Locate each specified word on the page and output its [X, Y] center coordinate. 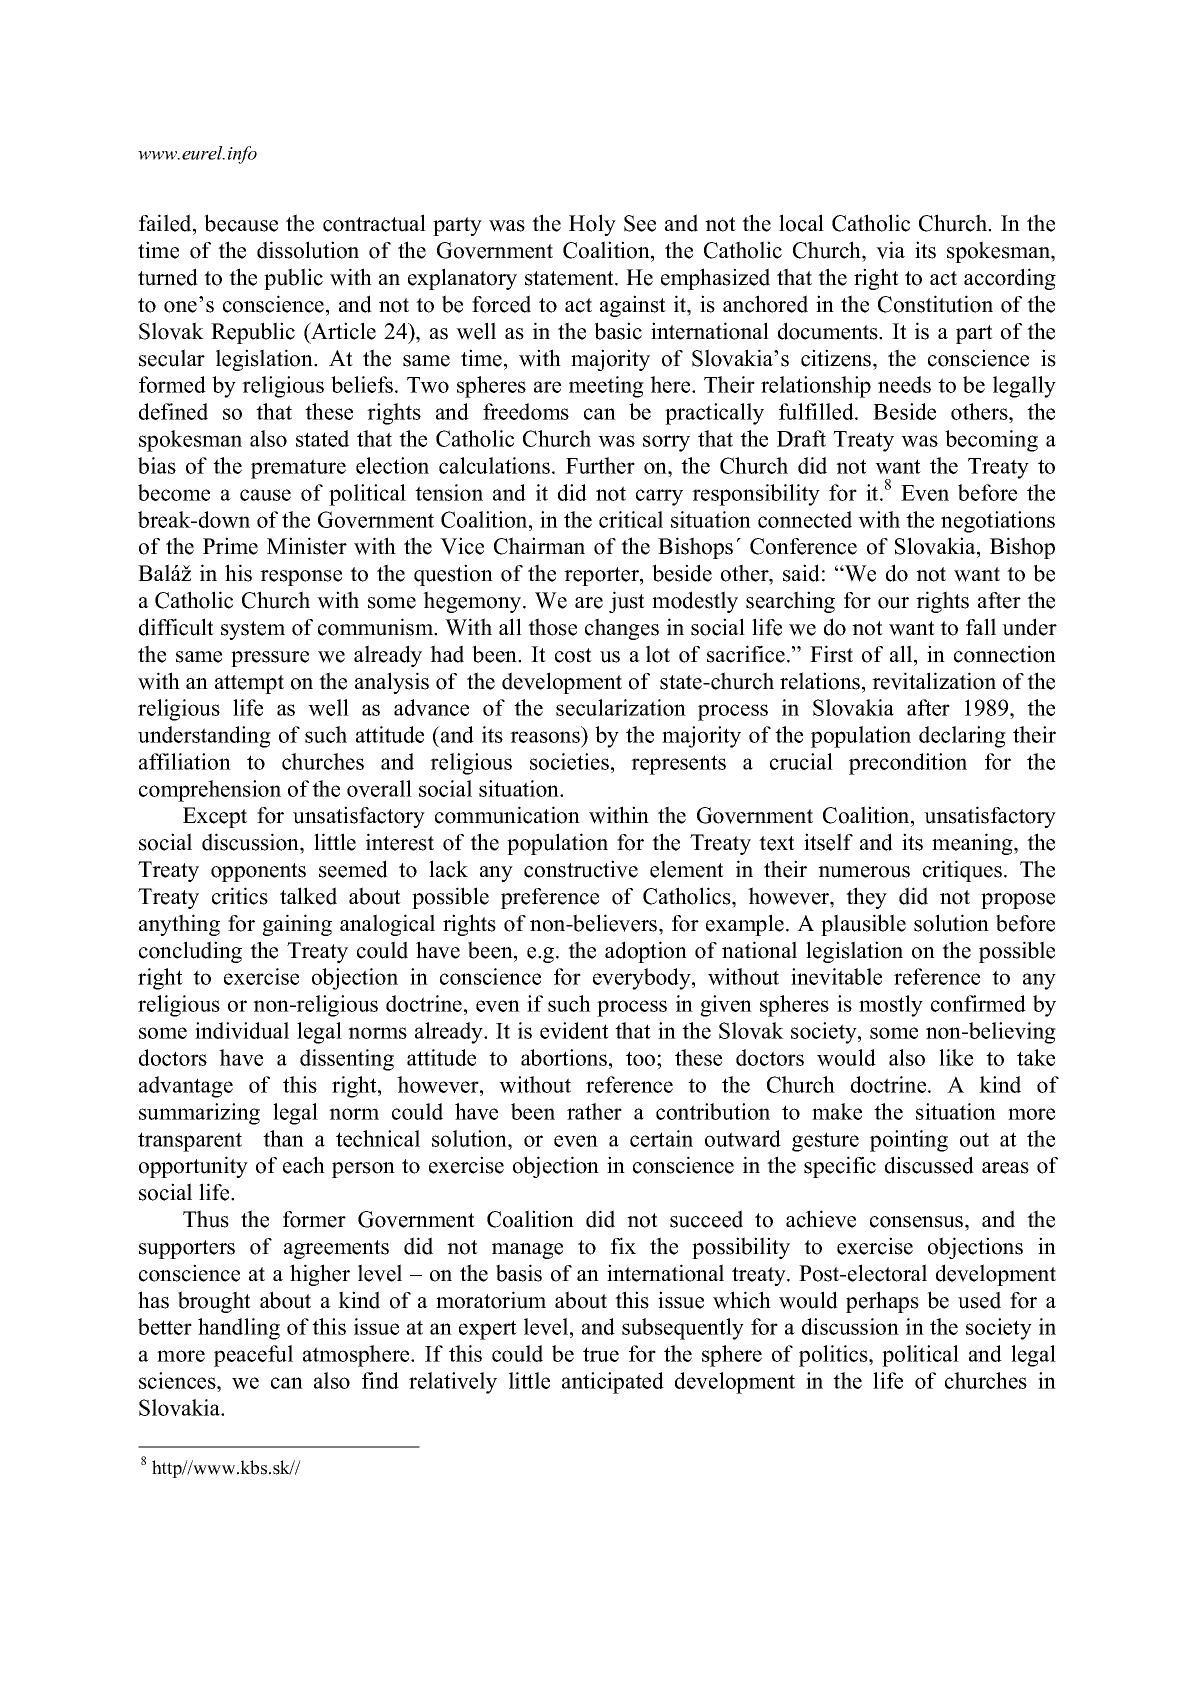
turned [168, 277]
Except [215, 817]
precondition [908, 764]
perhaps [882, 1302]
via [890, 250]
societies [569, 761]
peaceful [253, 1356]
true [601, 1354]
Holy [592, 225]
